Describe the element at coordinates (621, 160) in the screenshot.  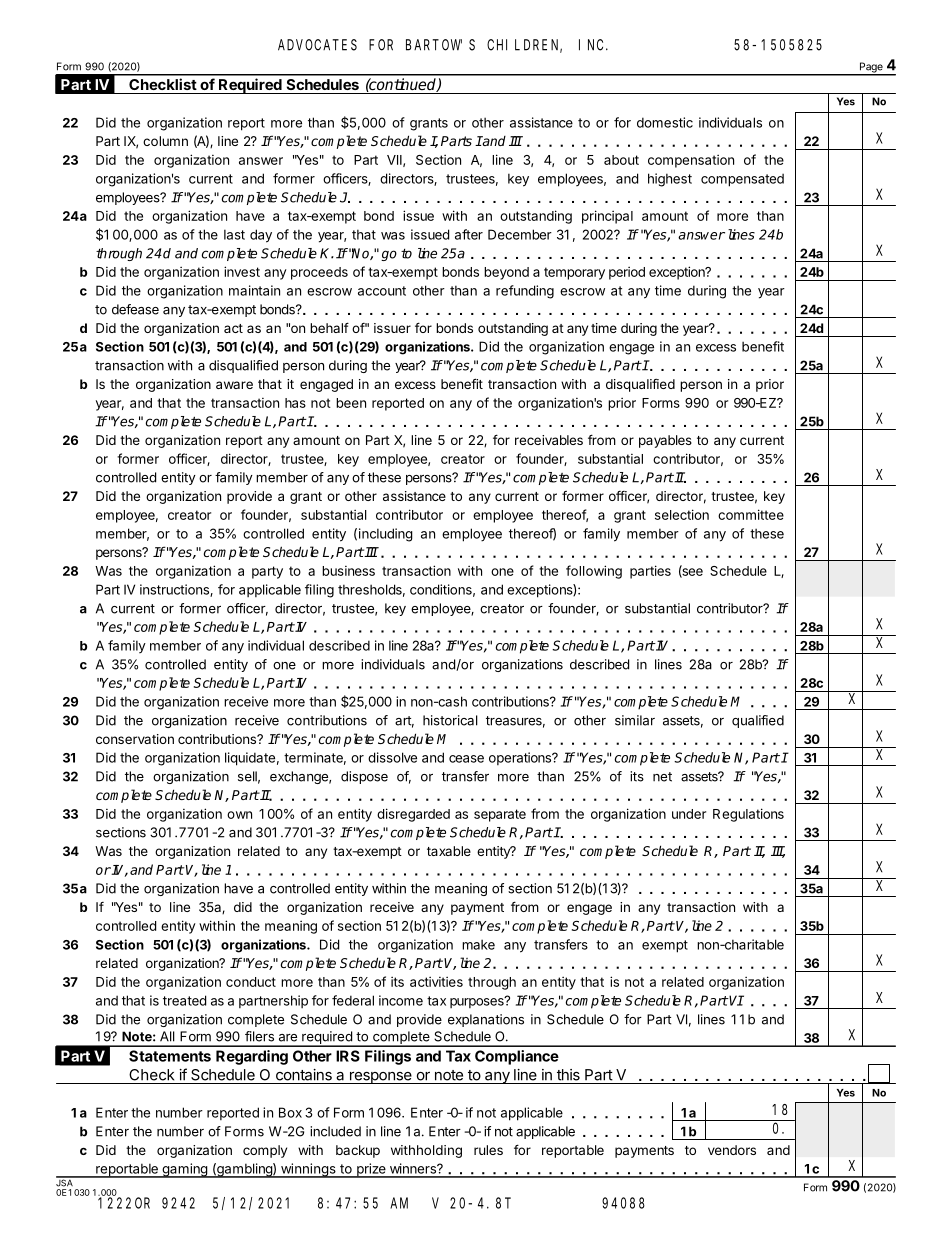
I see `about` at that location.
